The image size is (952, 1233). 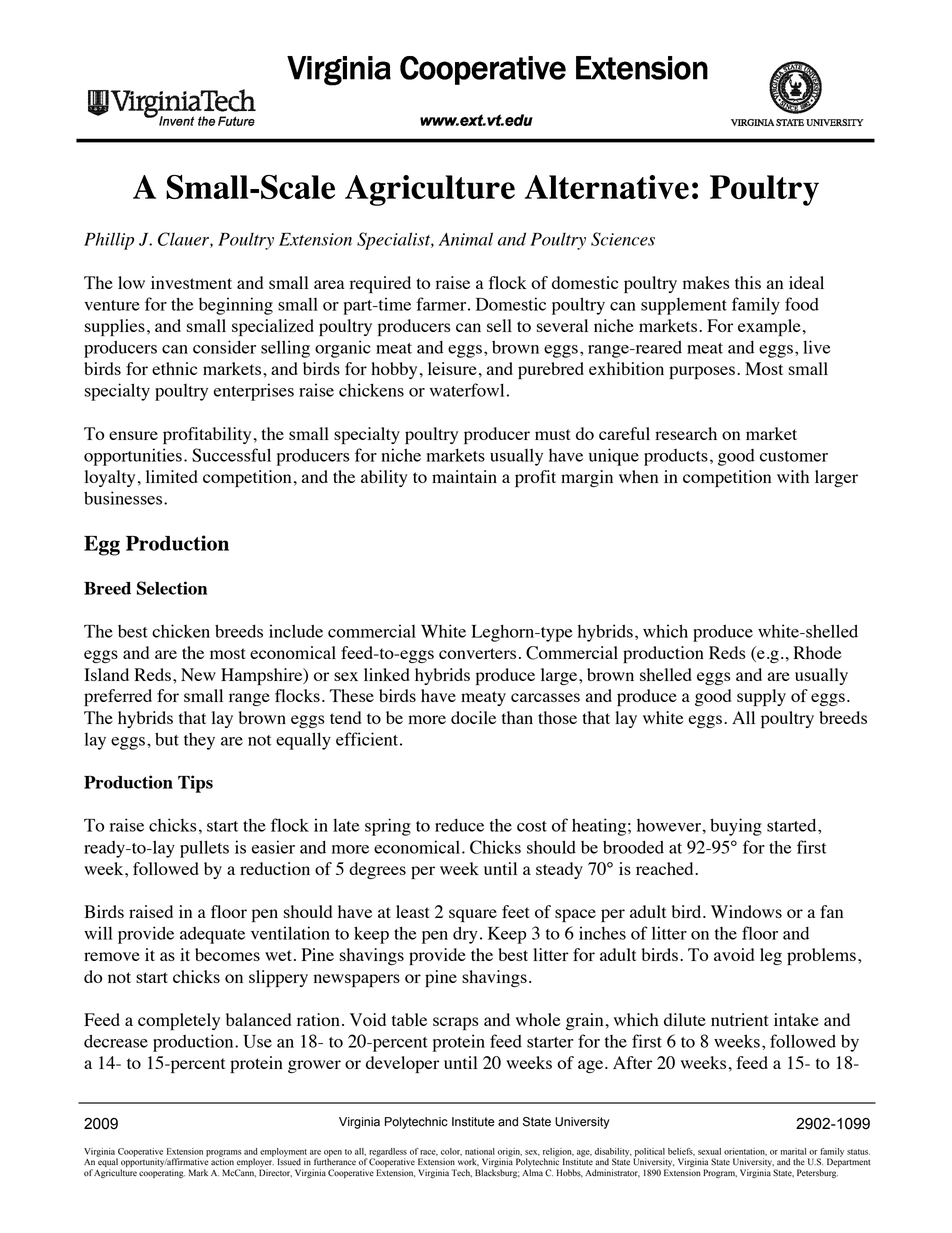 I want to click on this, so click(x=748, y=282).
